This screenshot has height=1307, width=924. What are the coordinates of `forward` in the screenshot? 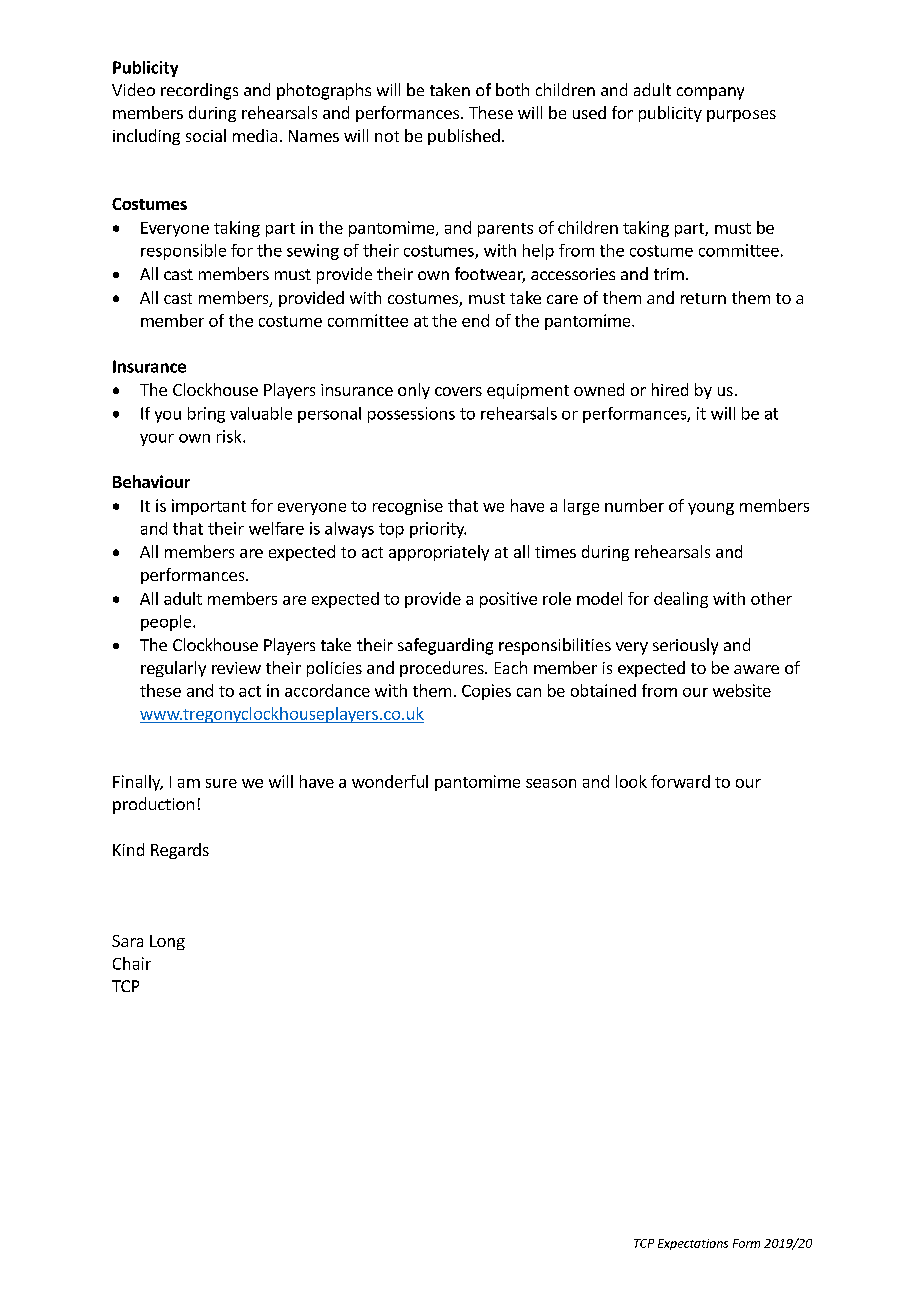 It's located at (680, 781).
